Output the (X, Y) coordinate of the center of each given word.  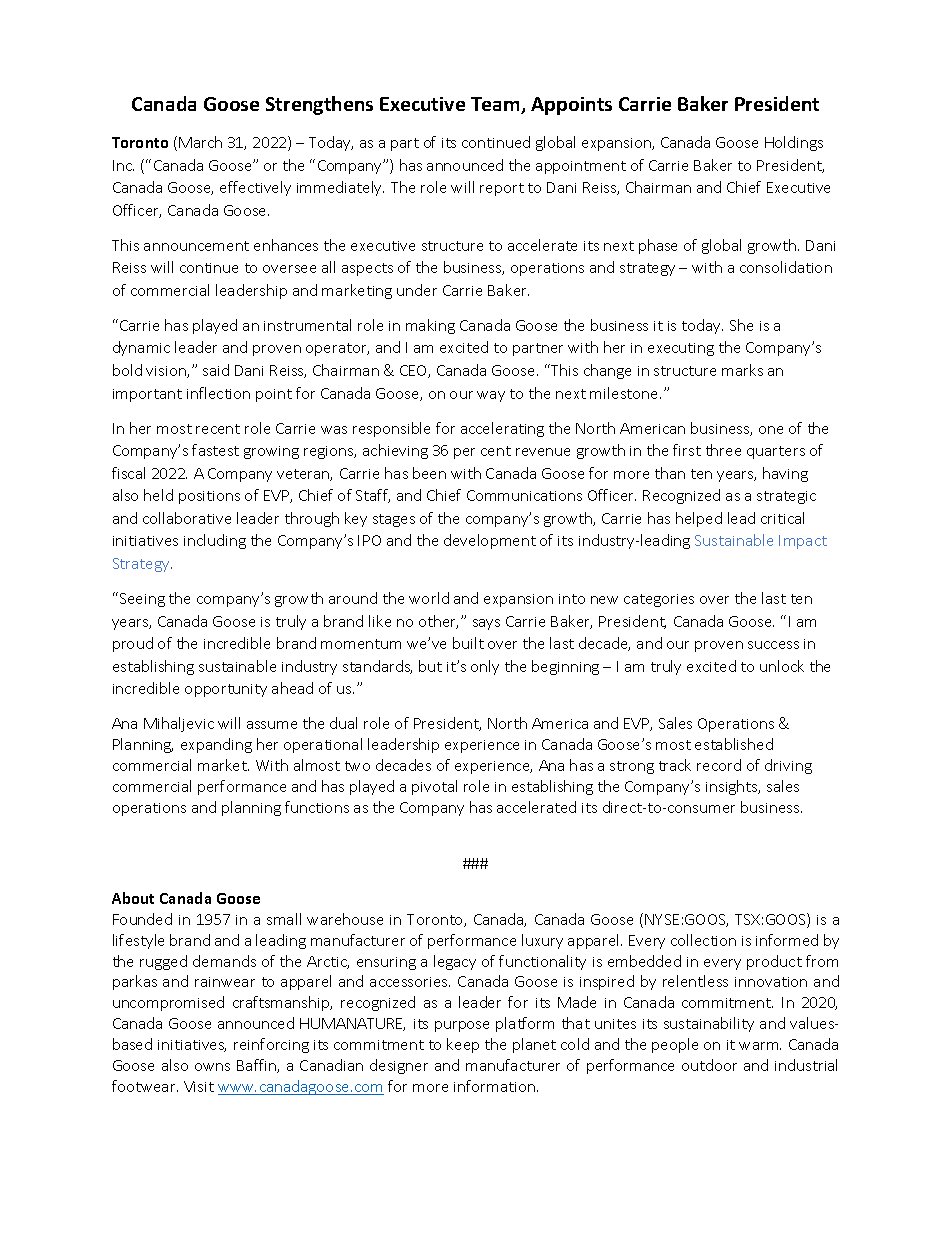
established (734, 744)
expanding (216, 745)
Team (496, 105)
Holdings (794, 143)
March (200, 142)
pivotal (434, 787)
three (723, 450)
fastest (215, 450)
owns (212, 1067)
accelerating (502, 429)
